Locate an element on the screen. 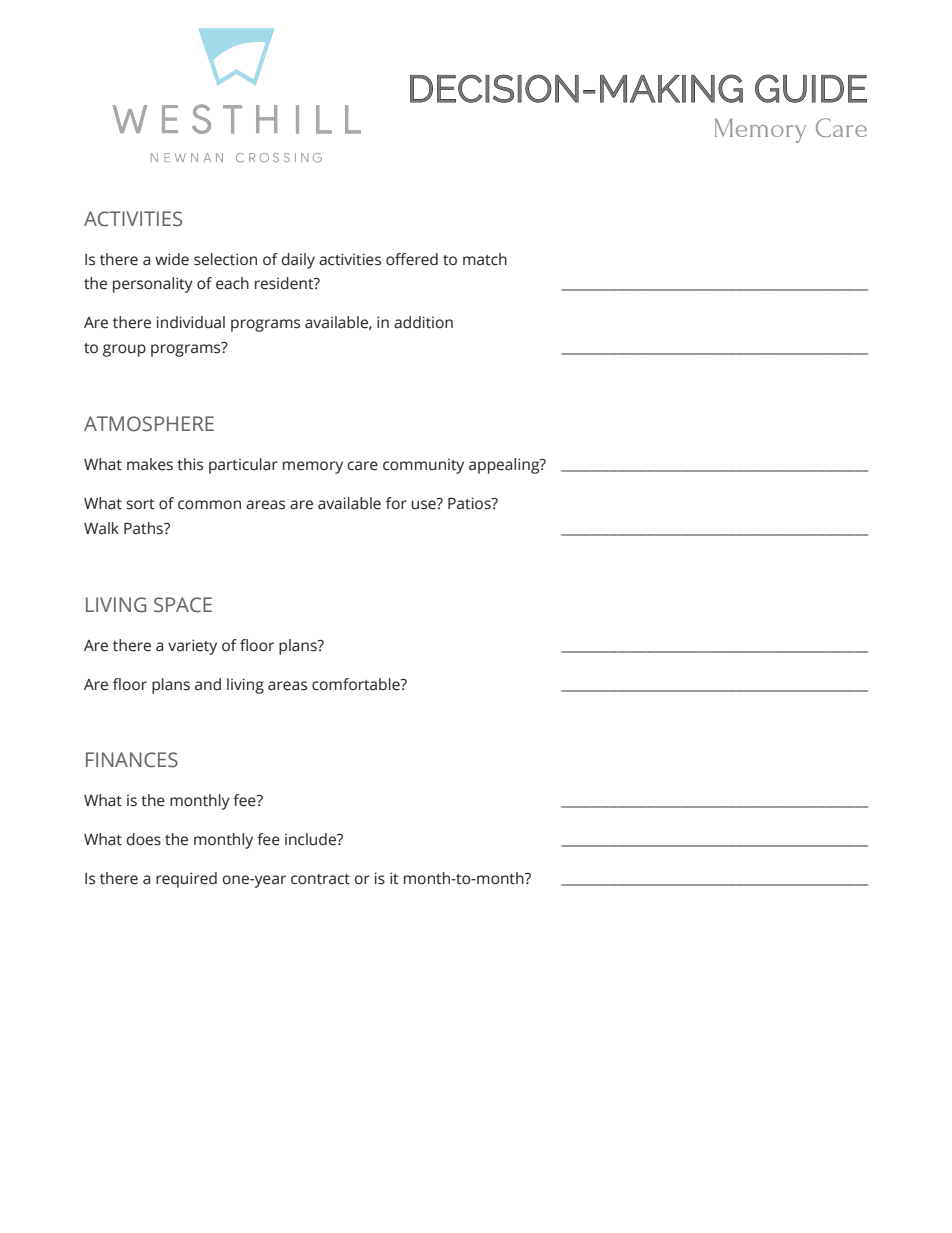 Image resolution: width=952 pixels, height=1233 pixels. offered is located at coordinates (412, 259).
